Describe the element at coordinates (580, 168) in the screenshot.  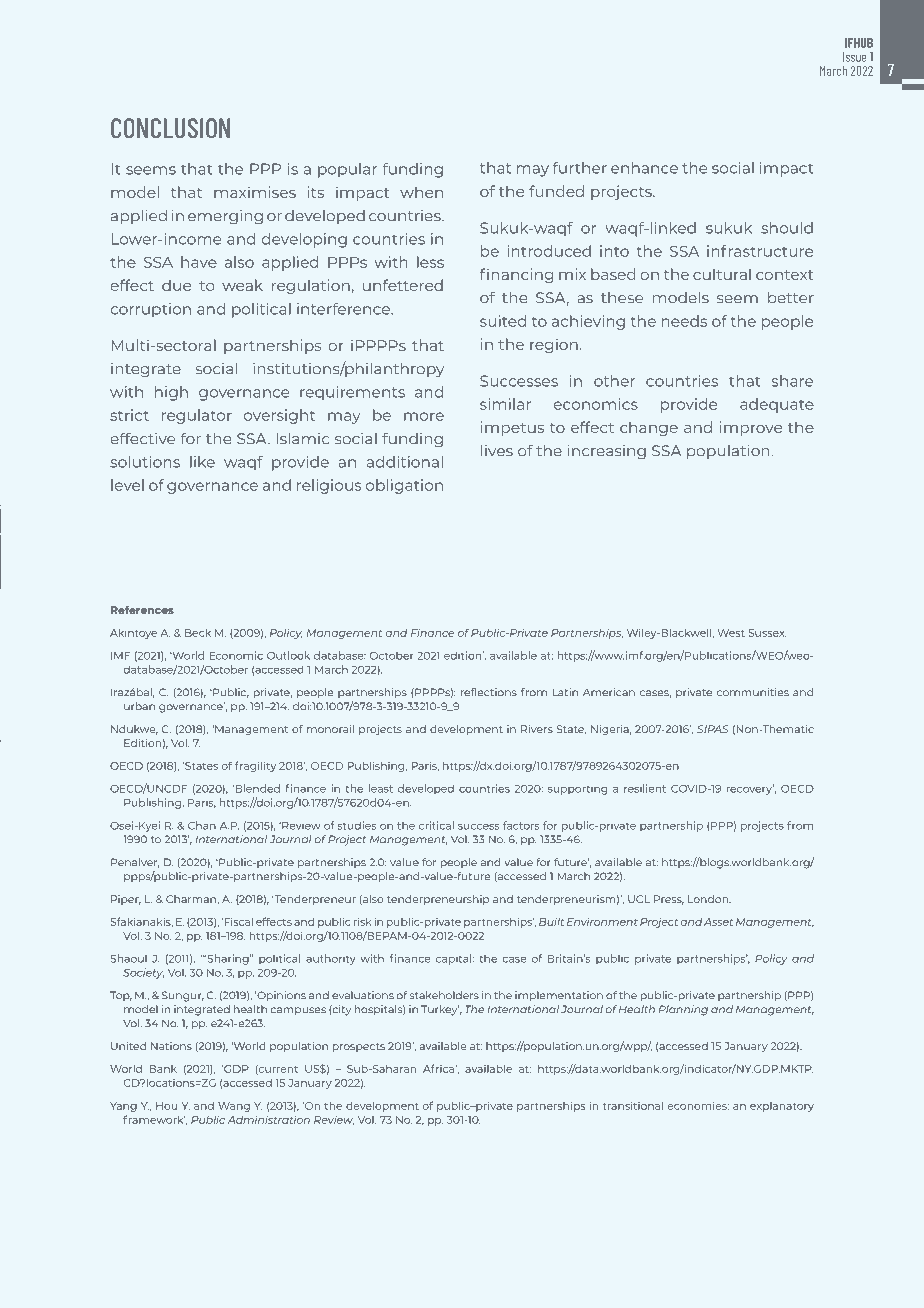
I see `further` at that location.
